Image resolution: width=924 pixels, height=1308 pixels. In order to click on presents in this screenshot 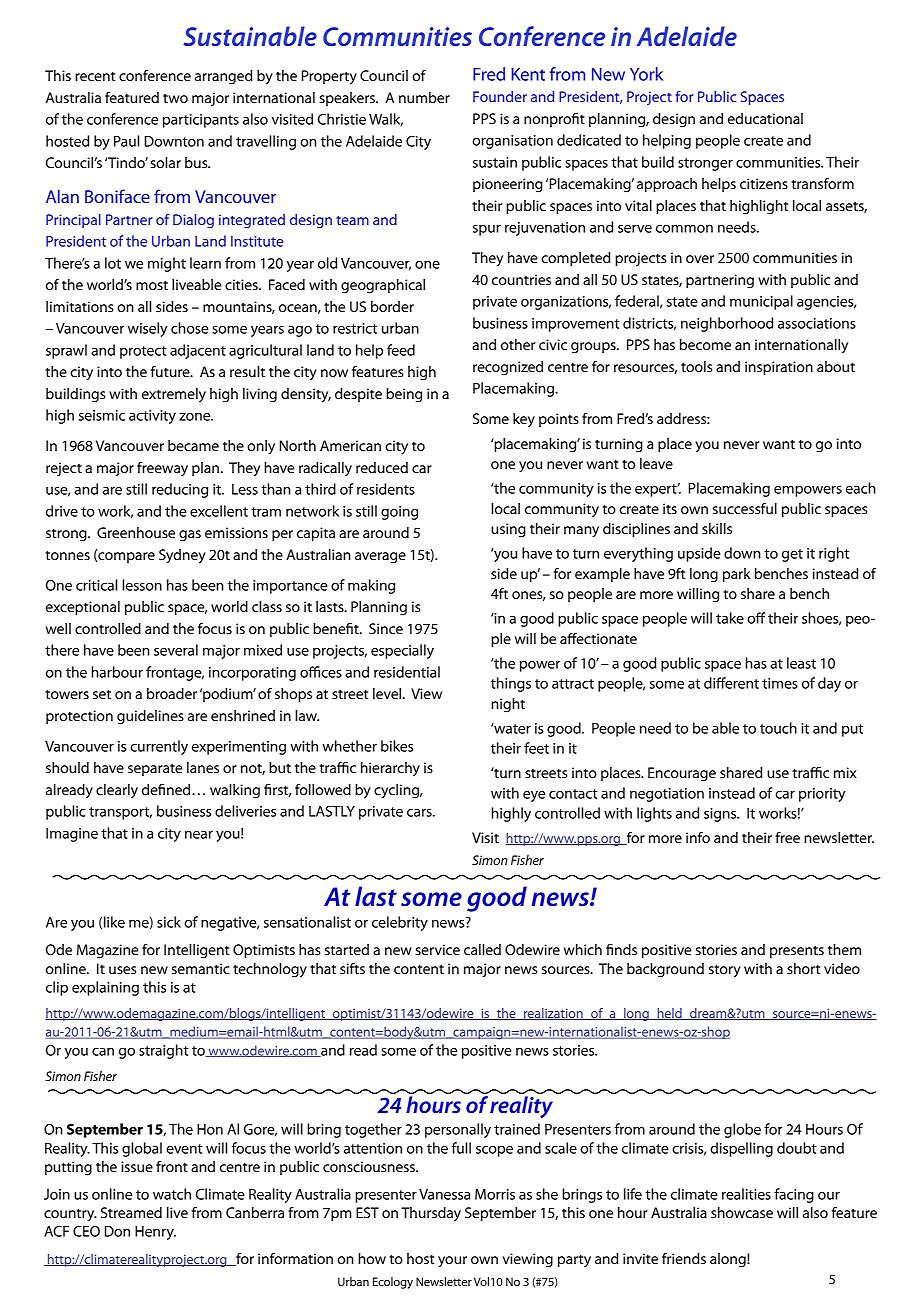, I will do `click(797, 952)`.
